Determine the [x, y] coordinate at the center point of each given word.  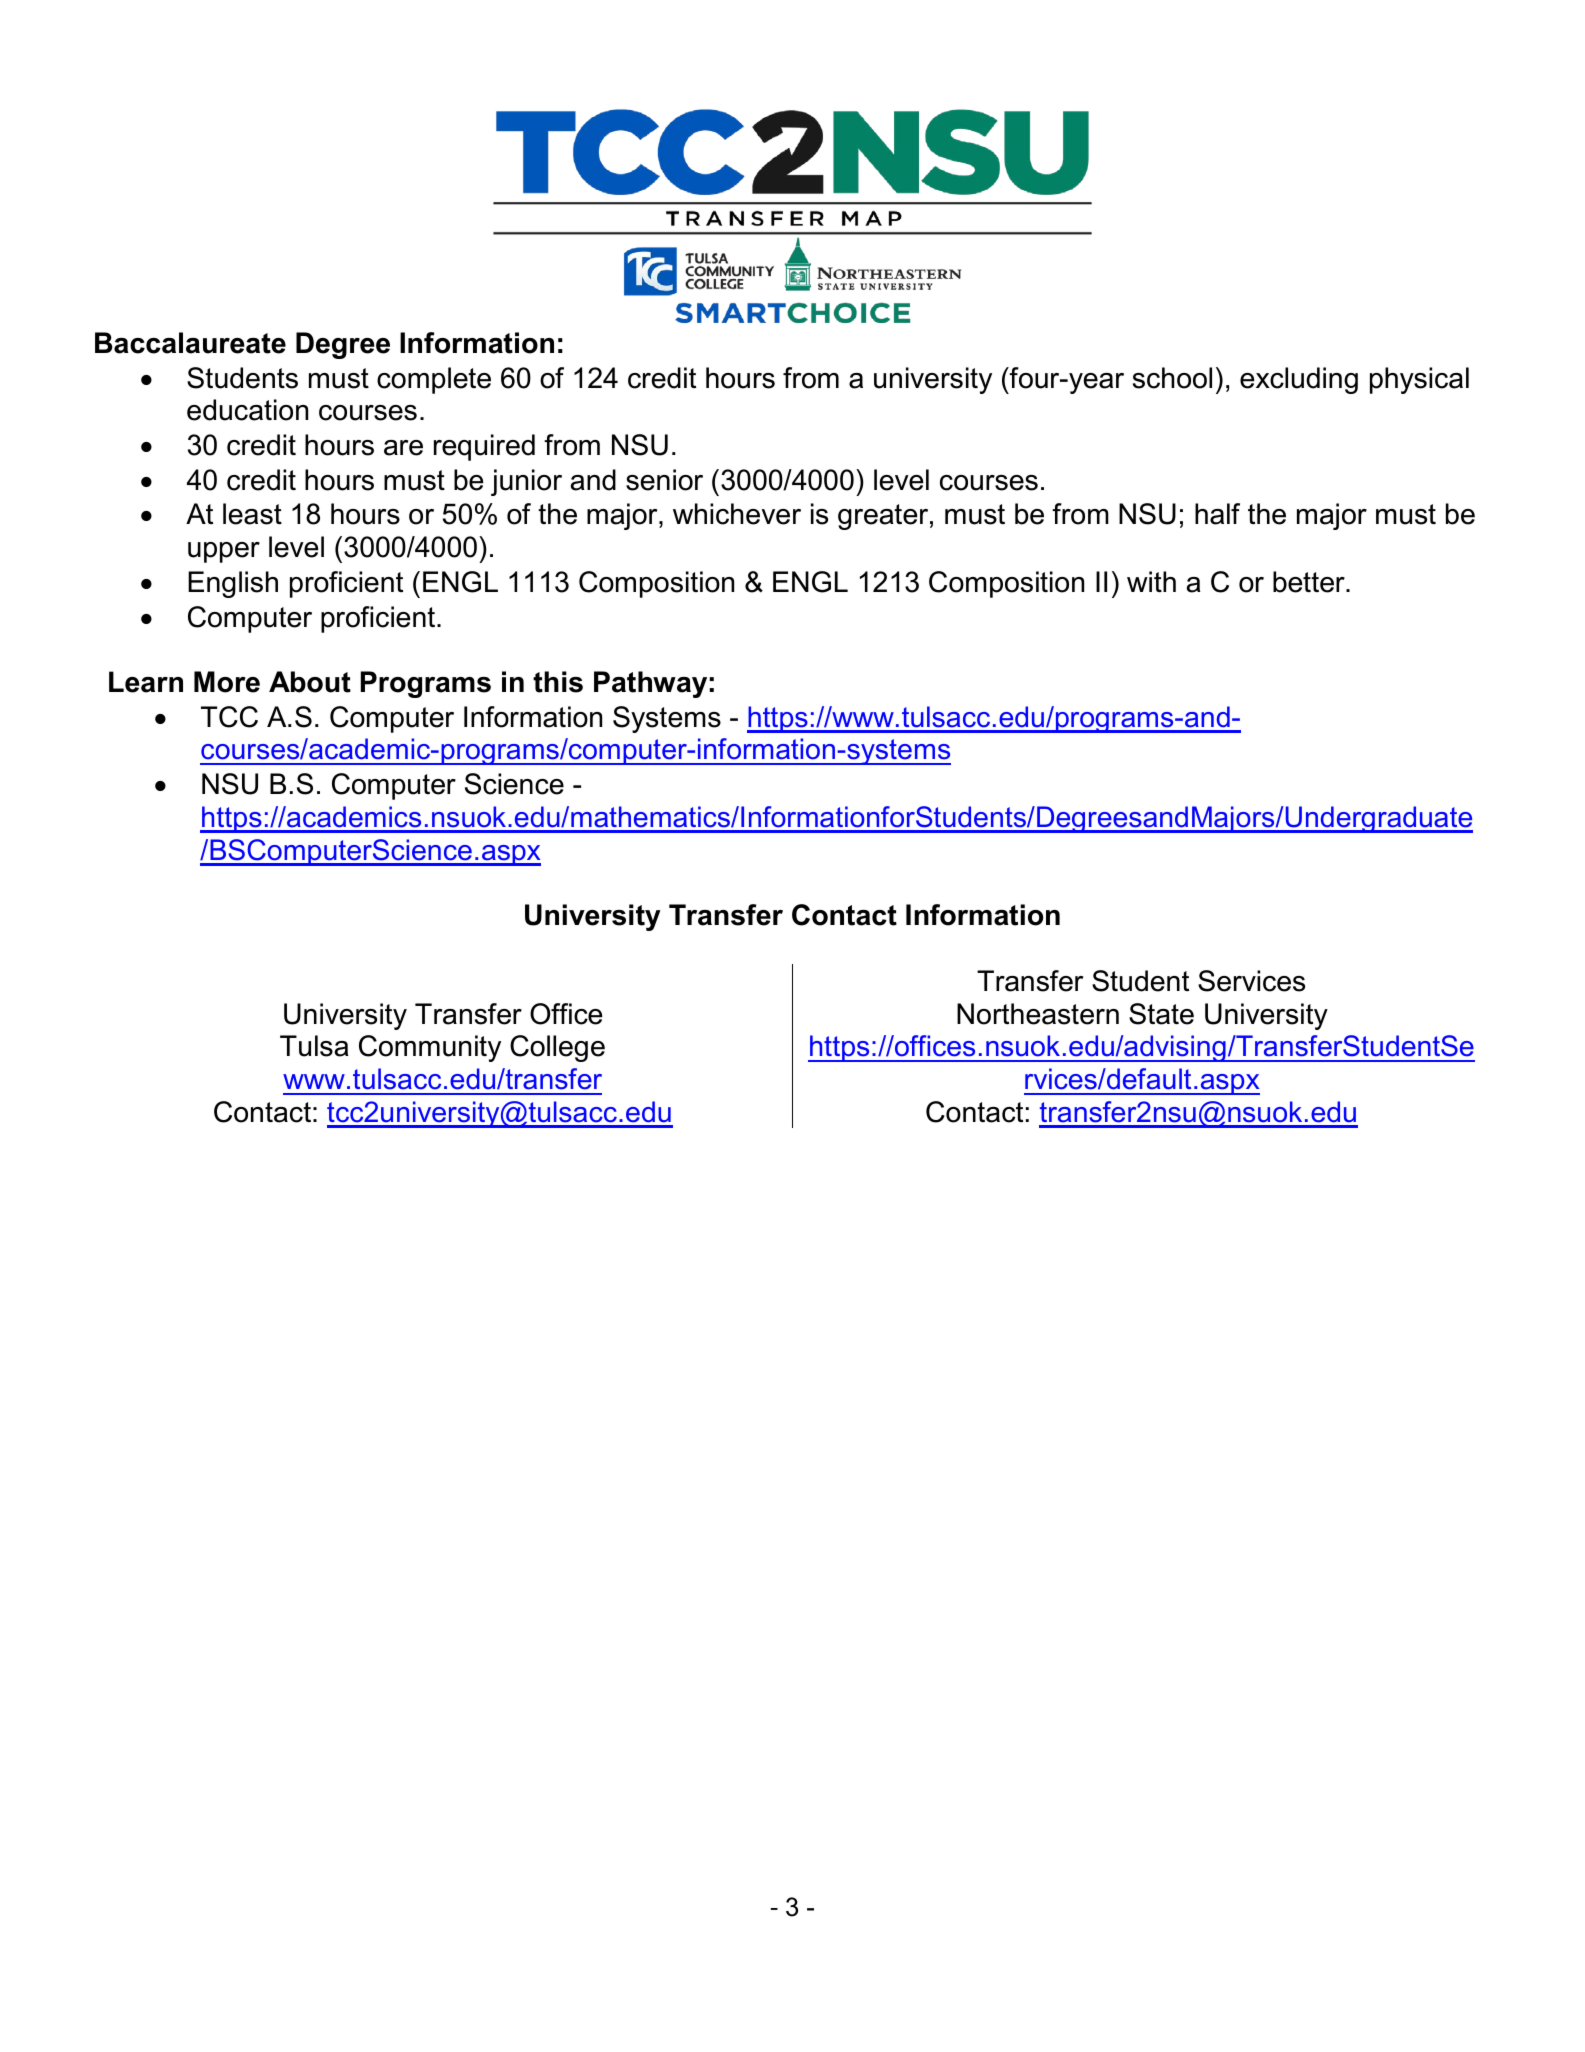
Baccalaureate [190, 343]
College [557, 1048]
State [1161, 1014]
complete [434, 380]
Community [430, 1048]
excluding [1299, 380]
